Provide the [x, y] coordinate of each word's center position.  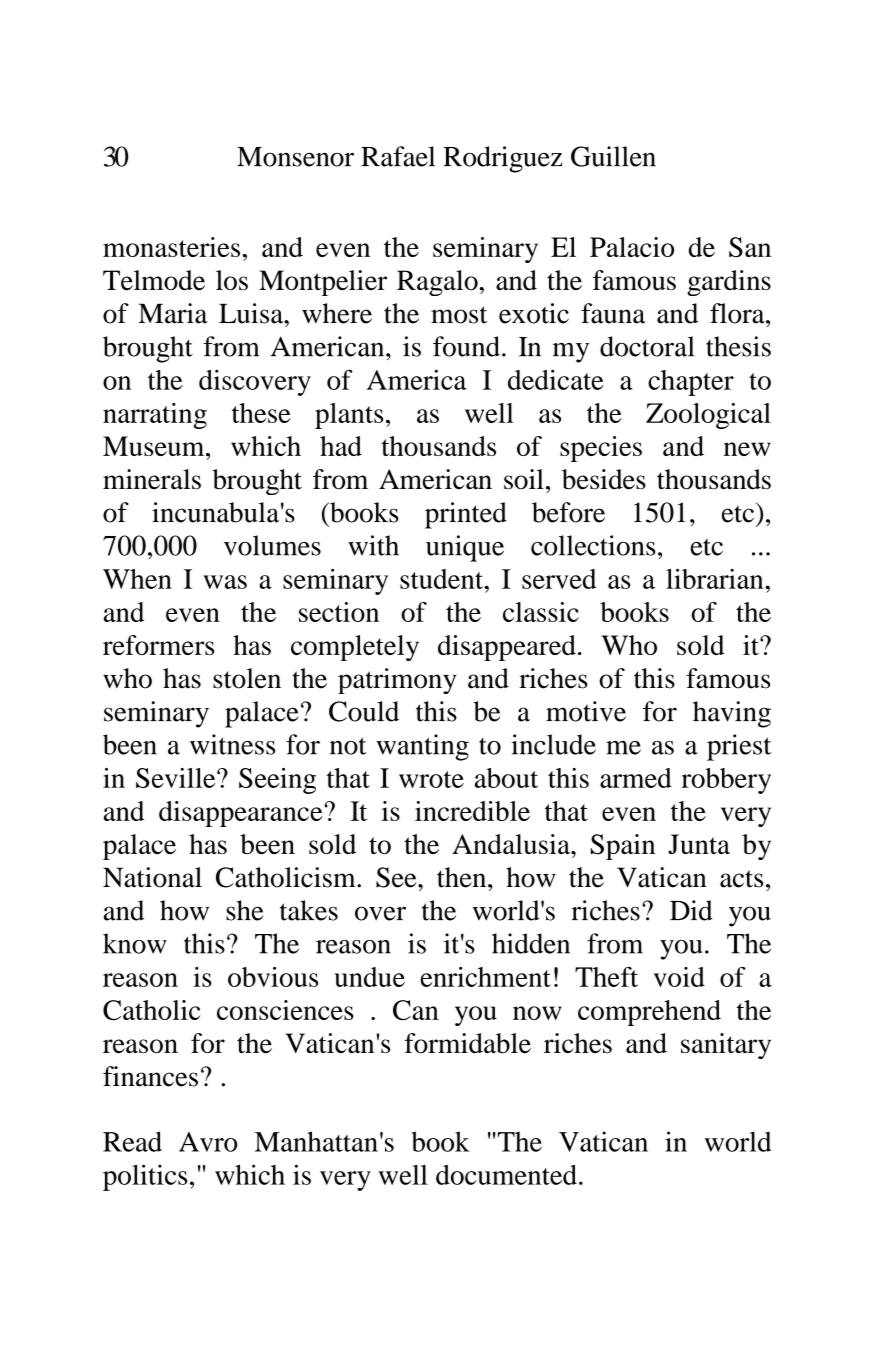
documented [506, 1174]
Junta [699, 844]
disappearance [242, 814]
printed [466, 515]
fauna [613, 313]
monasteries [171, 247]
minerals [152, 479]
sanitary [726, 1046]
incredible [472, 811]
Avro [208, 1142]
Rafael [398, 156]
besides [604, 479]
